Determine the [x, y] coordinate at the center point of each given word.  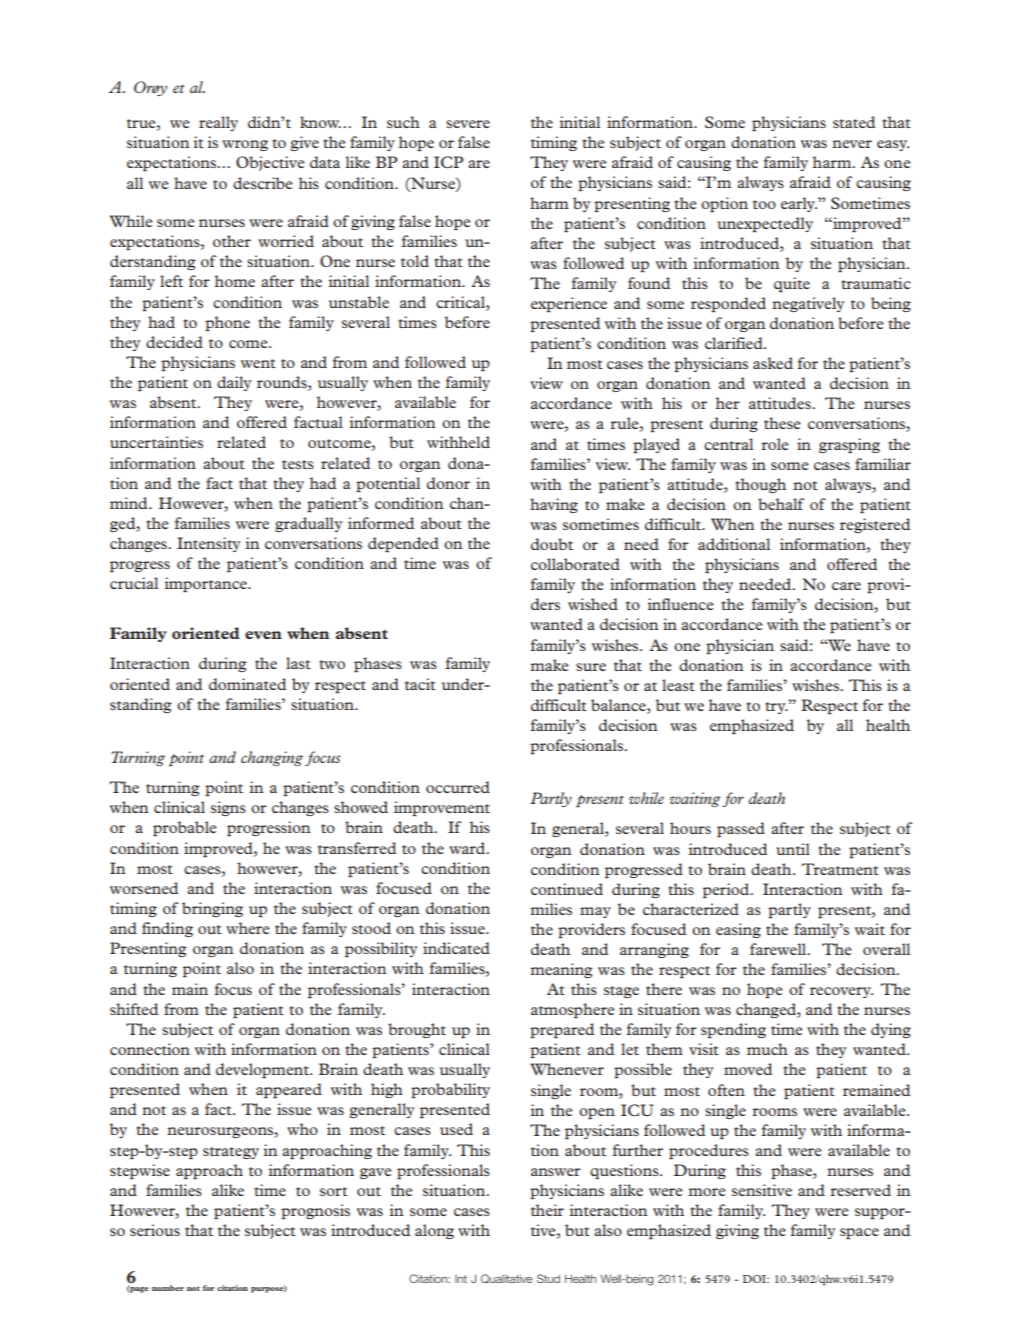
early [799, 204]
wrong [245, 145]
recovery [841, 992]
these [782, 423]
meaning [561, 970]
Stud [548, 1278]
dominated [247, 684]
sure [591, 667]
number [168, 1288]
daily [234, 383]
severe [468, 124]
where [248, 928]
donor [448, 483]
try [776, 708]
